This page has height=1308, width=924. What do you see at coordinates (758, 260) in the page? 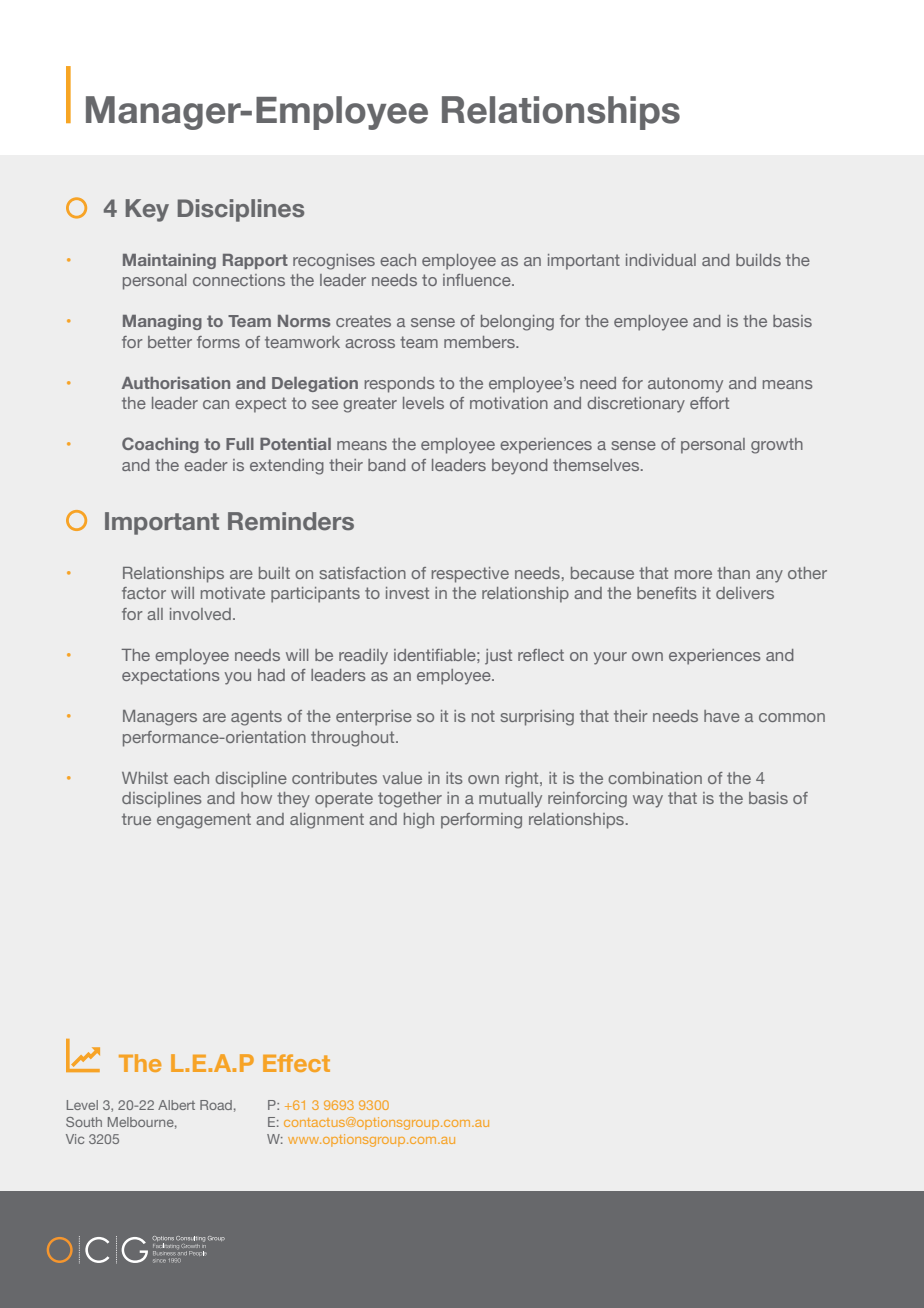
I see `builds` at bounding box center [758, 260].
